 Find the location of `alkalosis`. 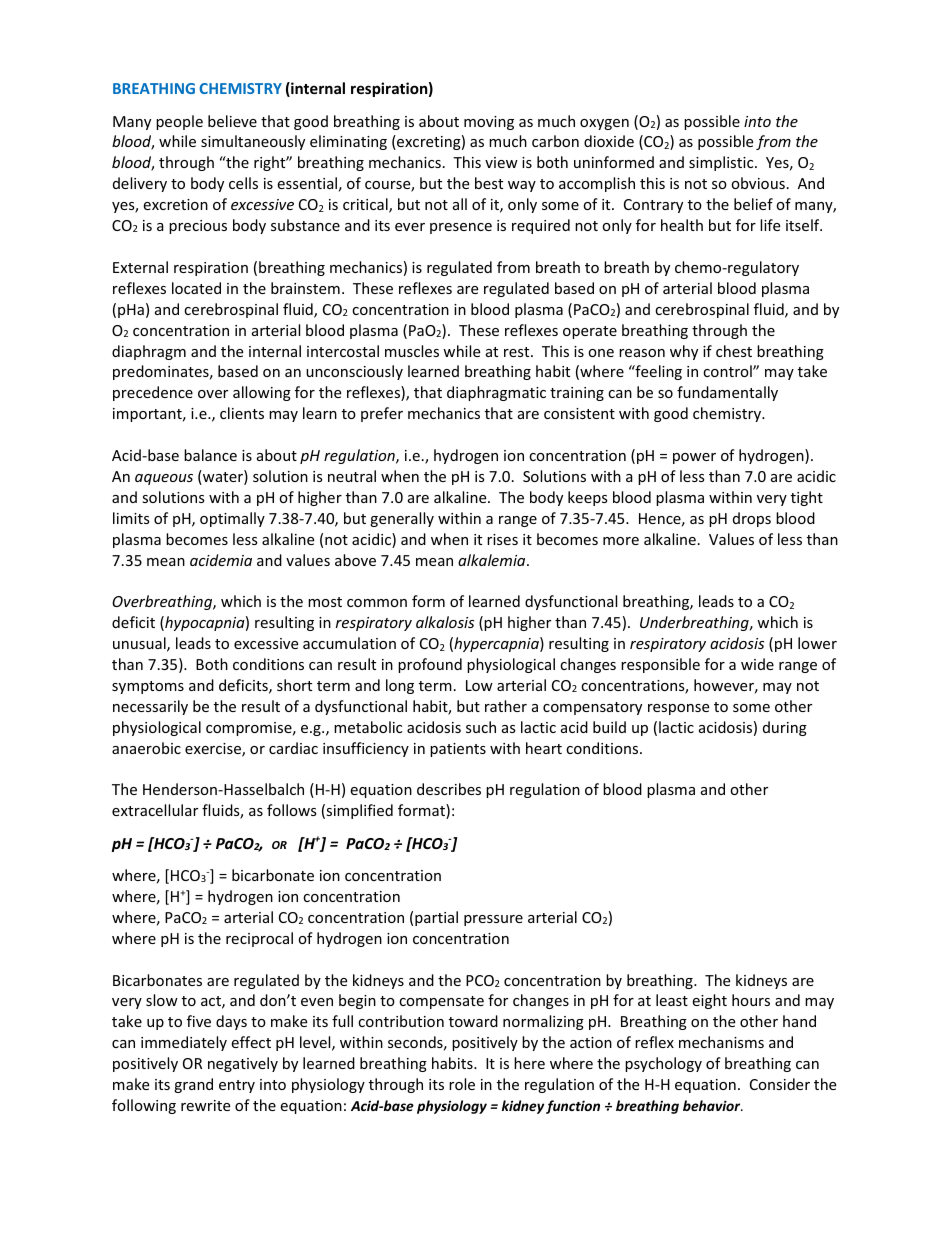

alkalosis is located at coordinates (445, 622).
